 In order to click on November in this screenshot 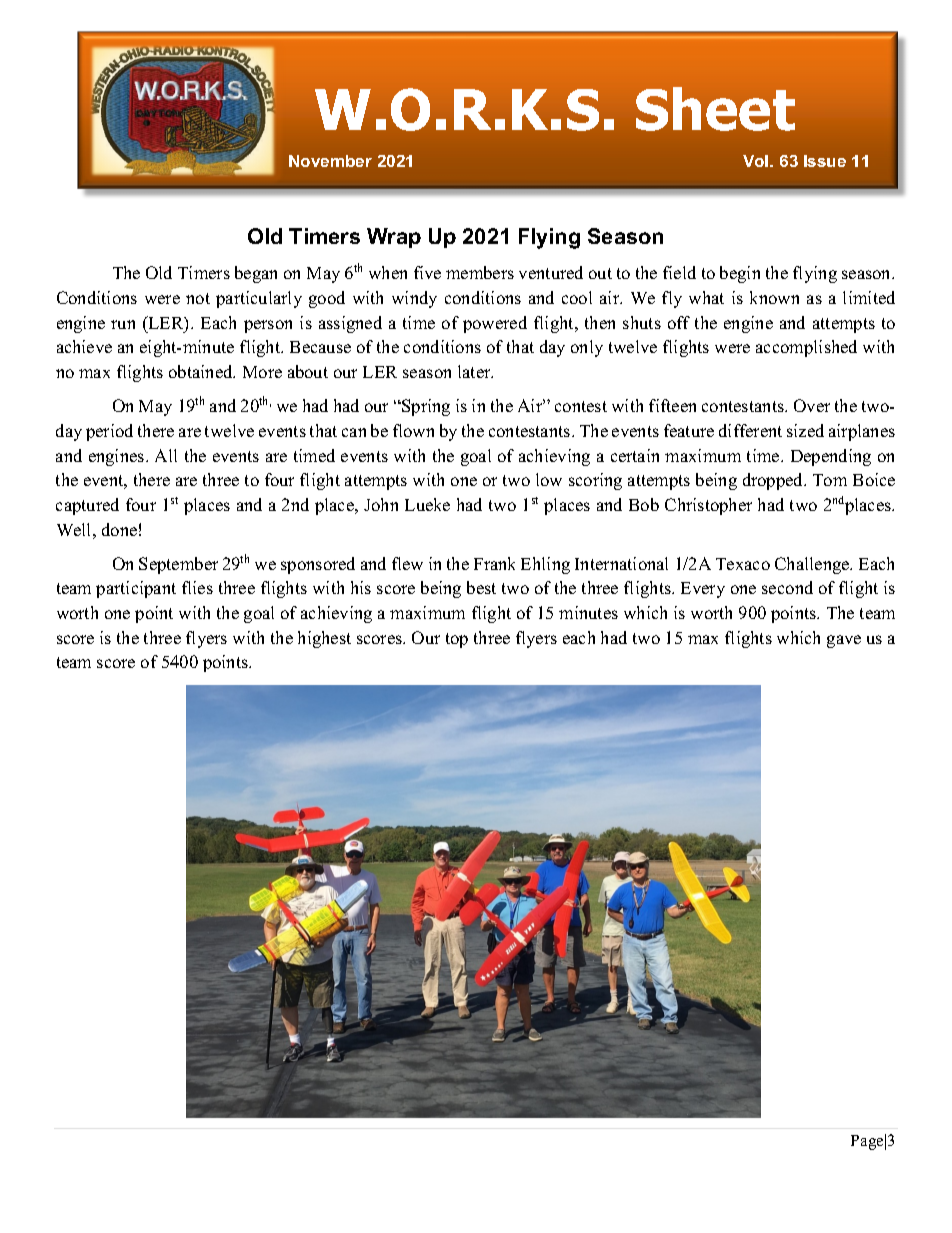, I will do `click(330, 161)`.
